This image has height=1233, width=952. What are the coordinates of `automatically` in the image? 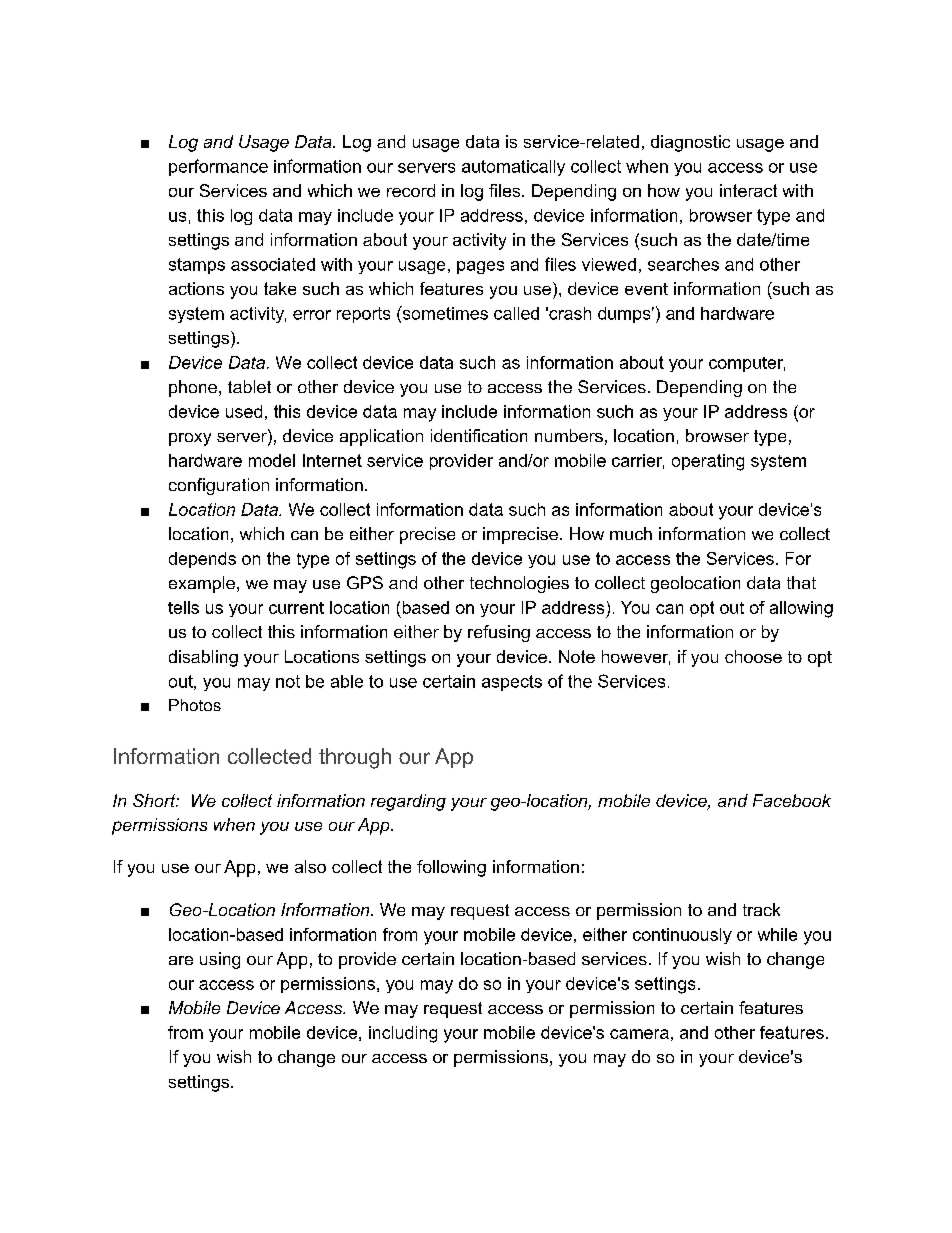 It's located at (513, 168).
